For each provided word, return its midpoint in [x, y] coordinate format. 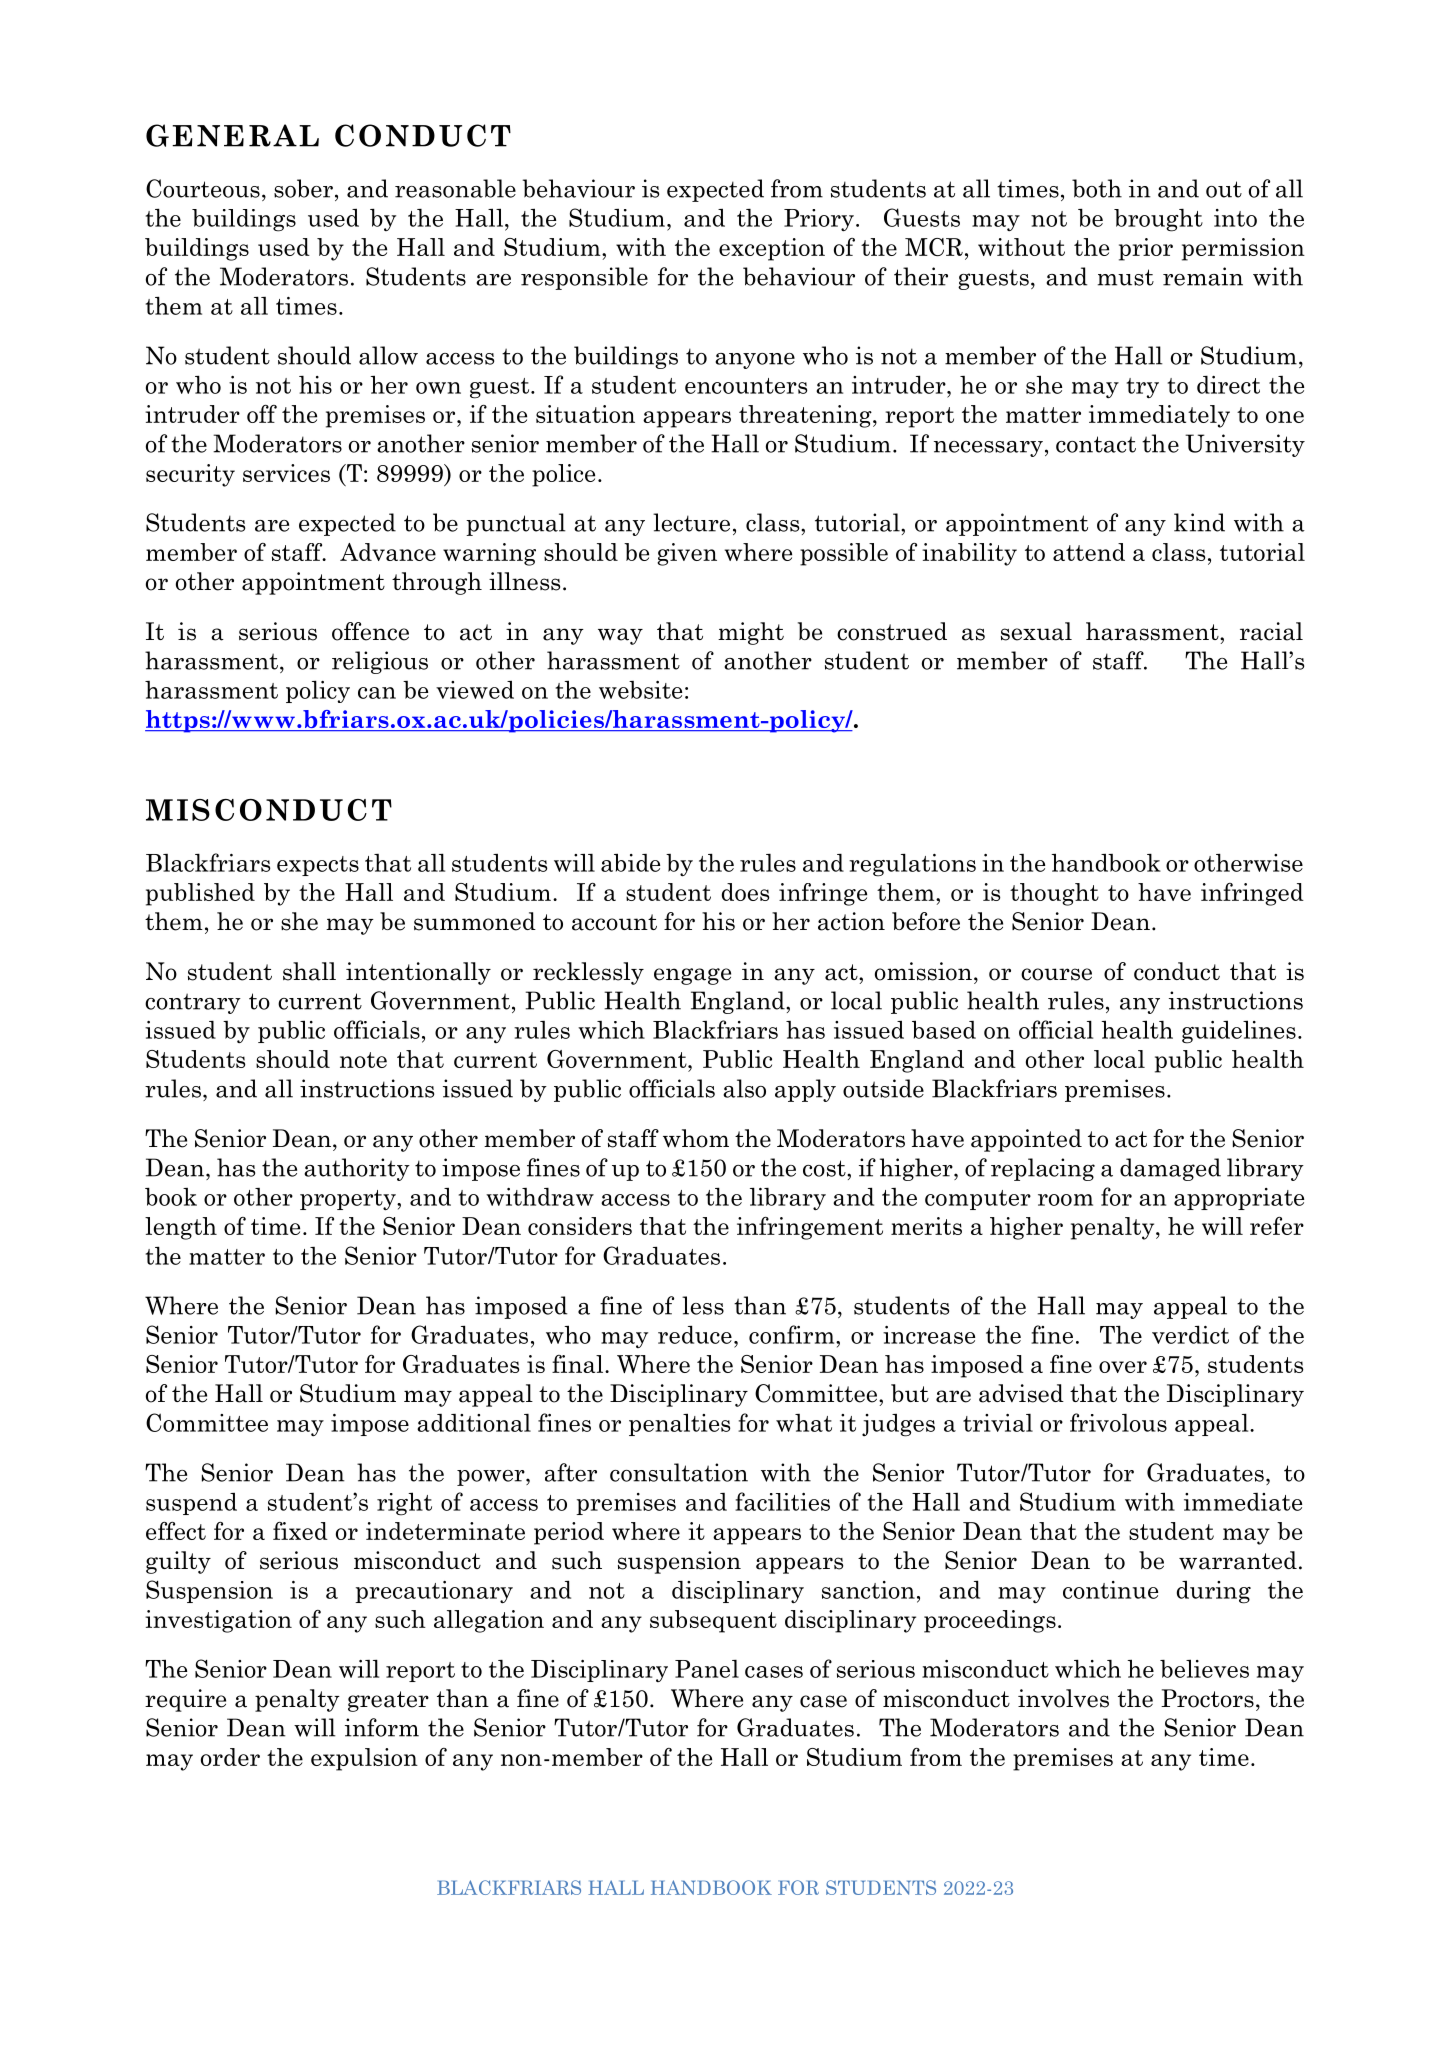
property [349, 1200]
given [687, 554]
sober [303, 188]
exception [772, 249]
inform [382, 1727]
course [1056, 974]
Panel [707, 1669]
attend [1089, 552]
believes [1204, 1668]
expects [318, 866]
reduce [695, 1334]
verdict [1190, 1334]
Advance [388, 552]
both [1097, 188]
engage [692, 976]
